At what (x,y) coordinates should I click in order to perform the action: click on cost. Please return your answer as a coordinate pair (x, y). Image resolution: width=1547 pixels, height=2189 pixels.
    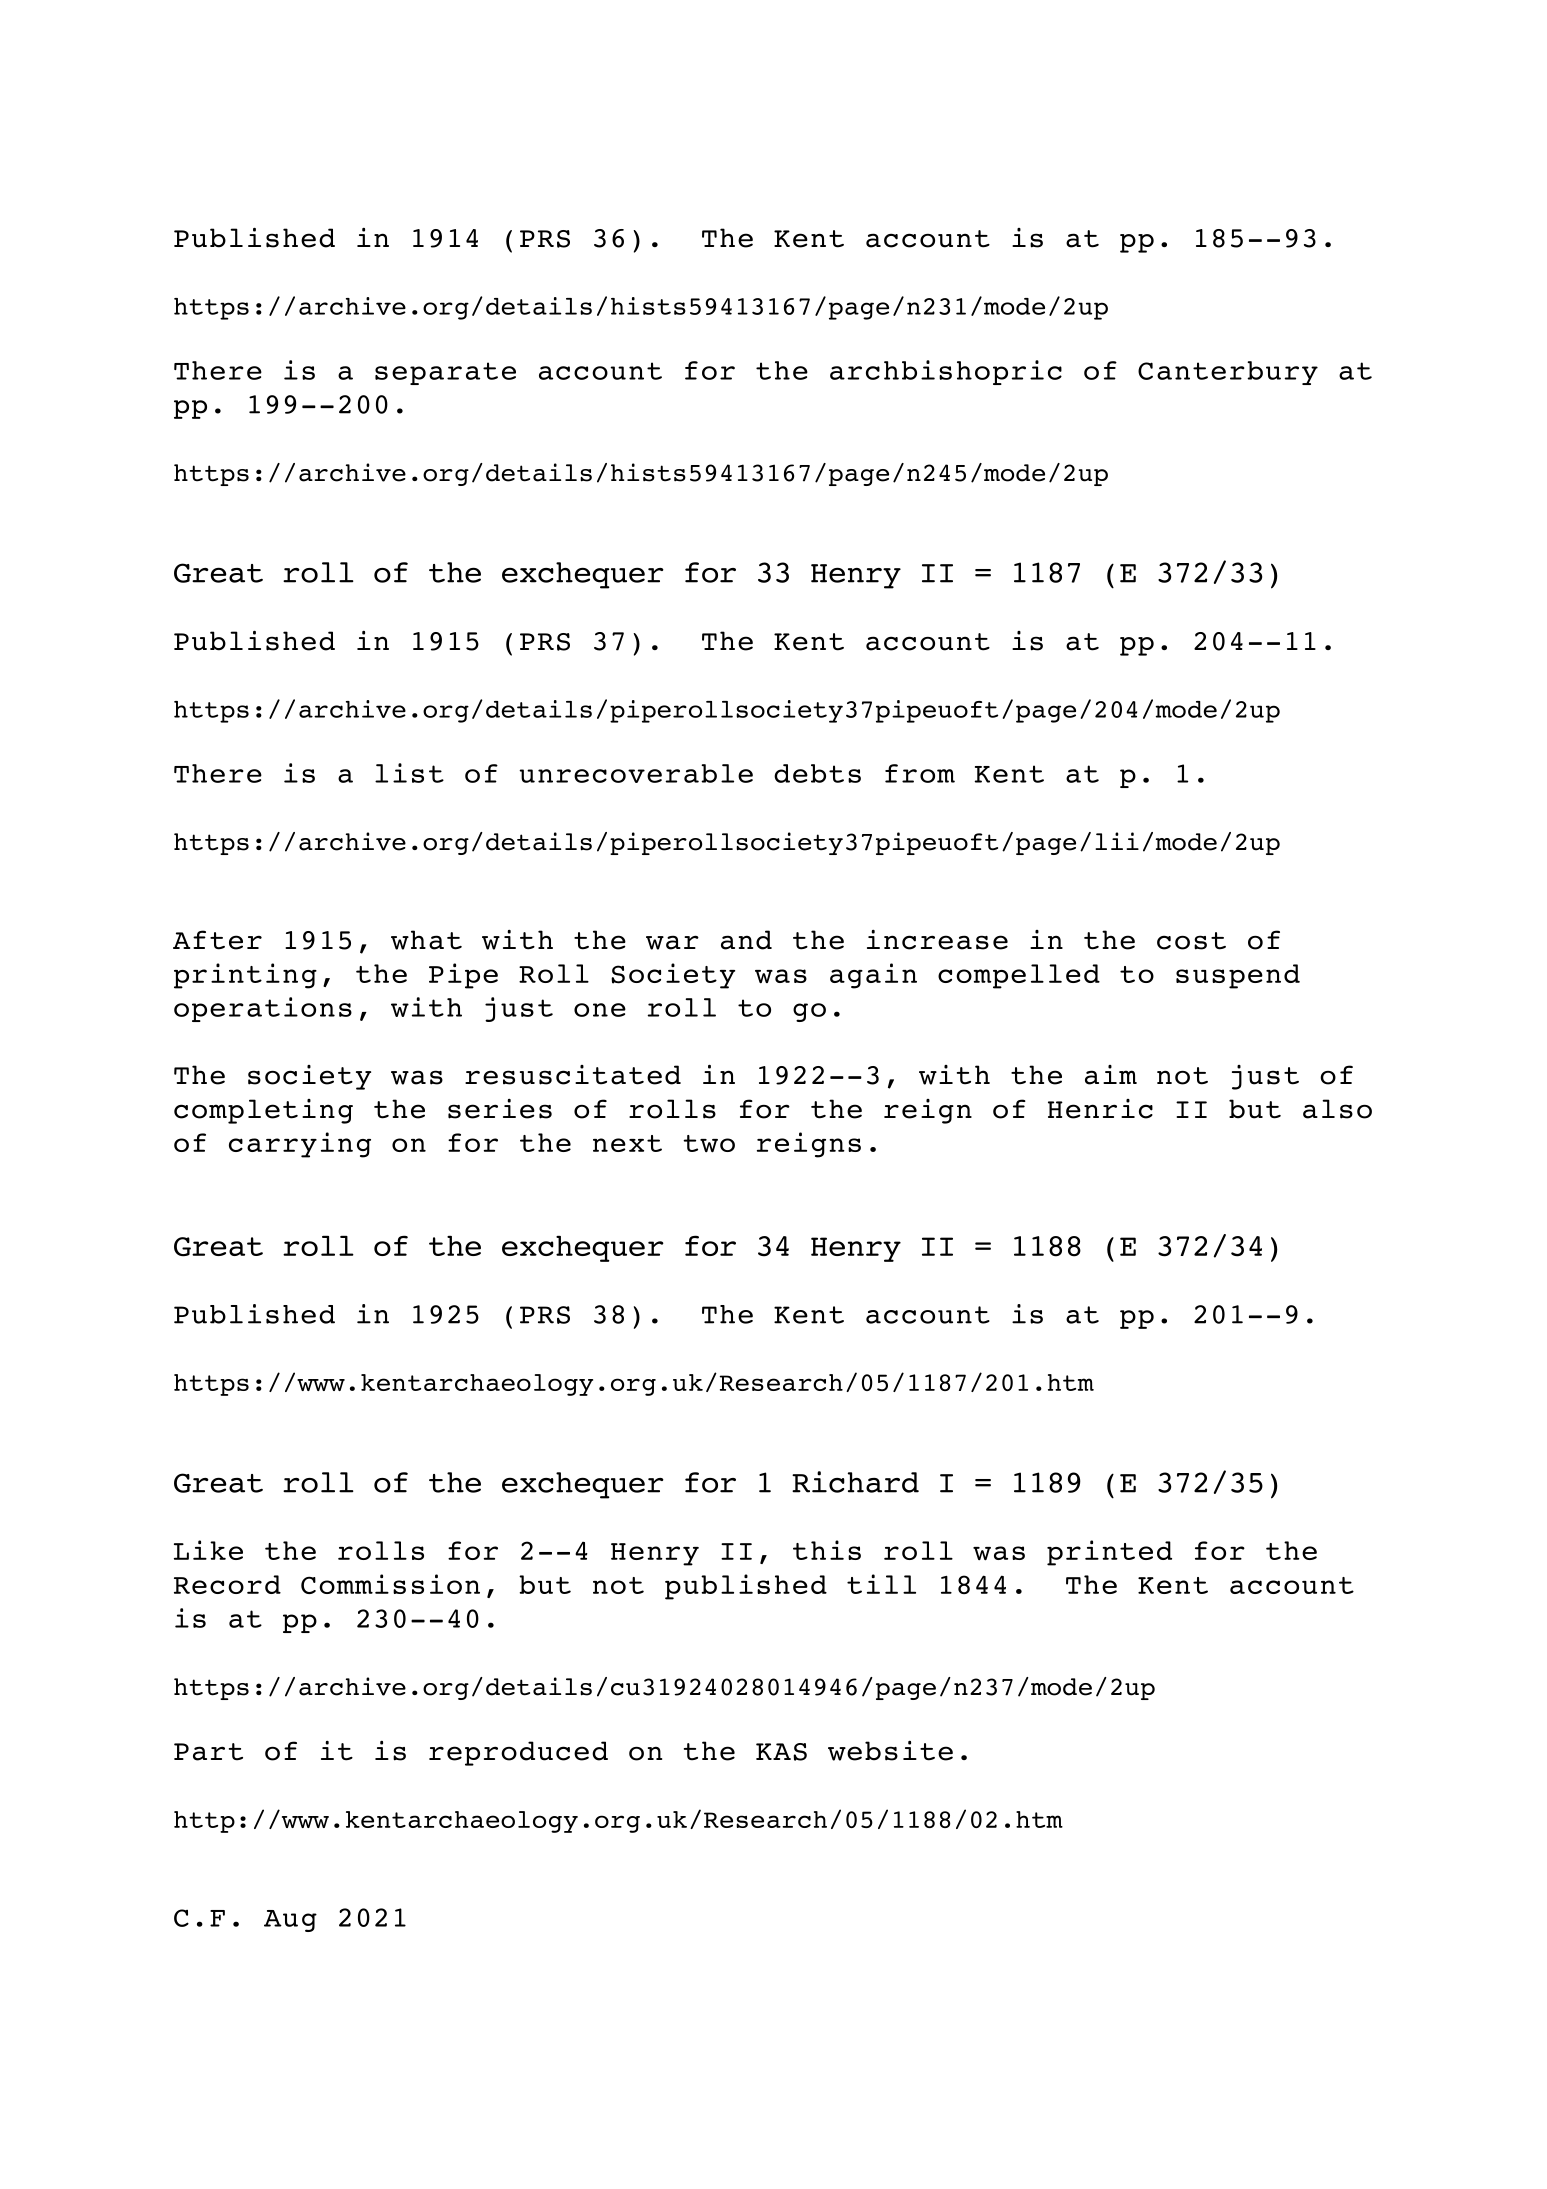
    Looking at the image, I should click on (1191, 941).
